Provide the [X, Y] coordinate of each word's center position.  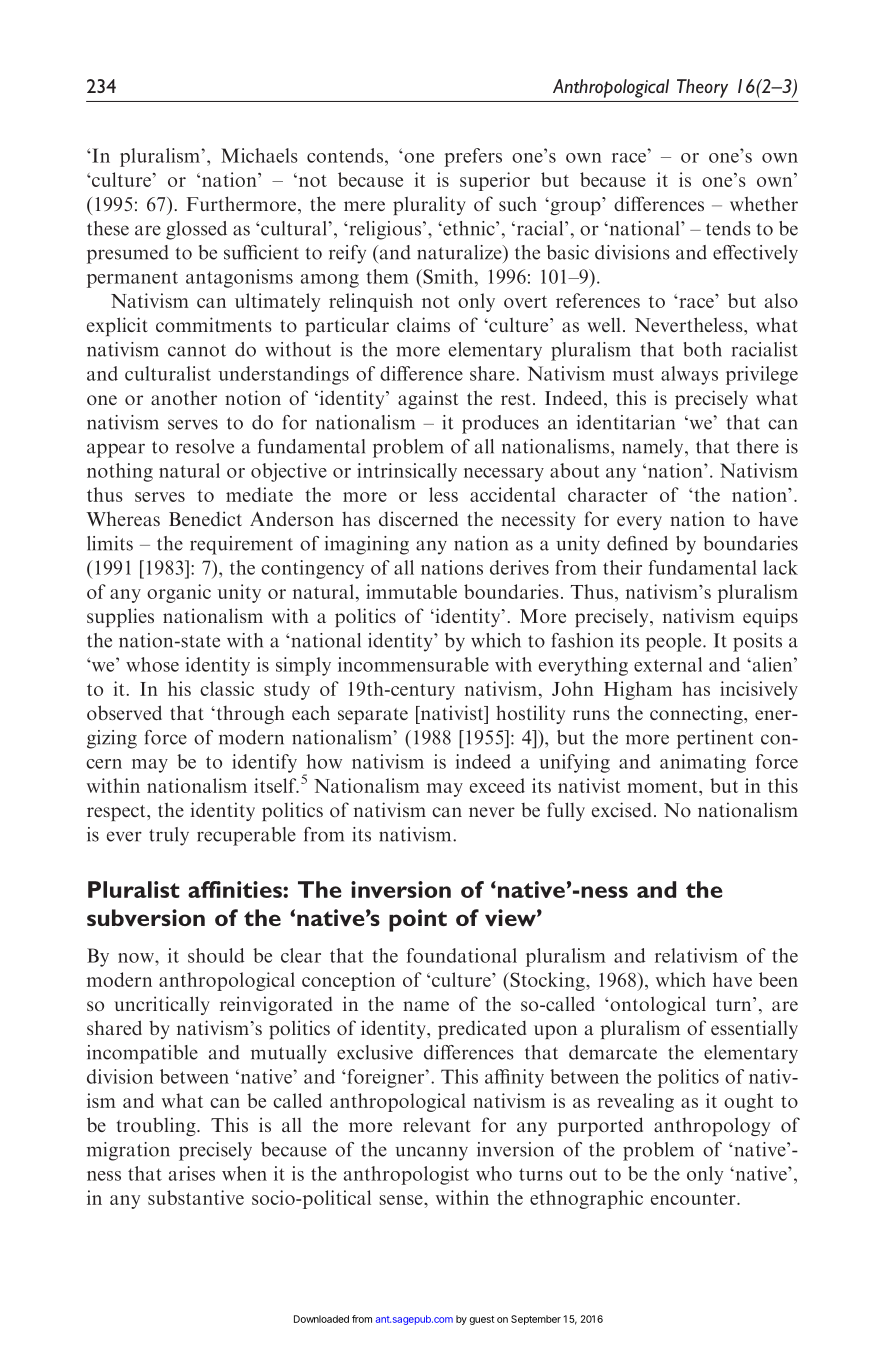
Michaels [259, 155]
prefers [473, 157]
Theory [702, 88]
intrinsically [407, 472]
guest [482, 1320]
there [757, 446]
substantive [196, 1197]
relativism [696, 955]
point [418, 920]
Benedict [205, 518]
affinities [236, 889]
